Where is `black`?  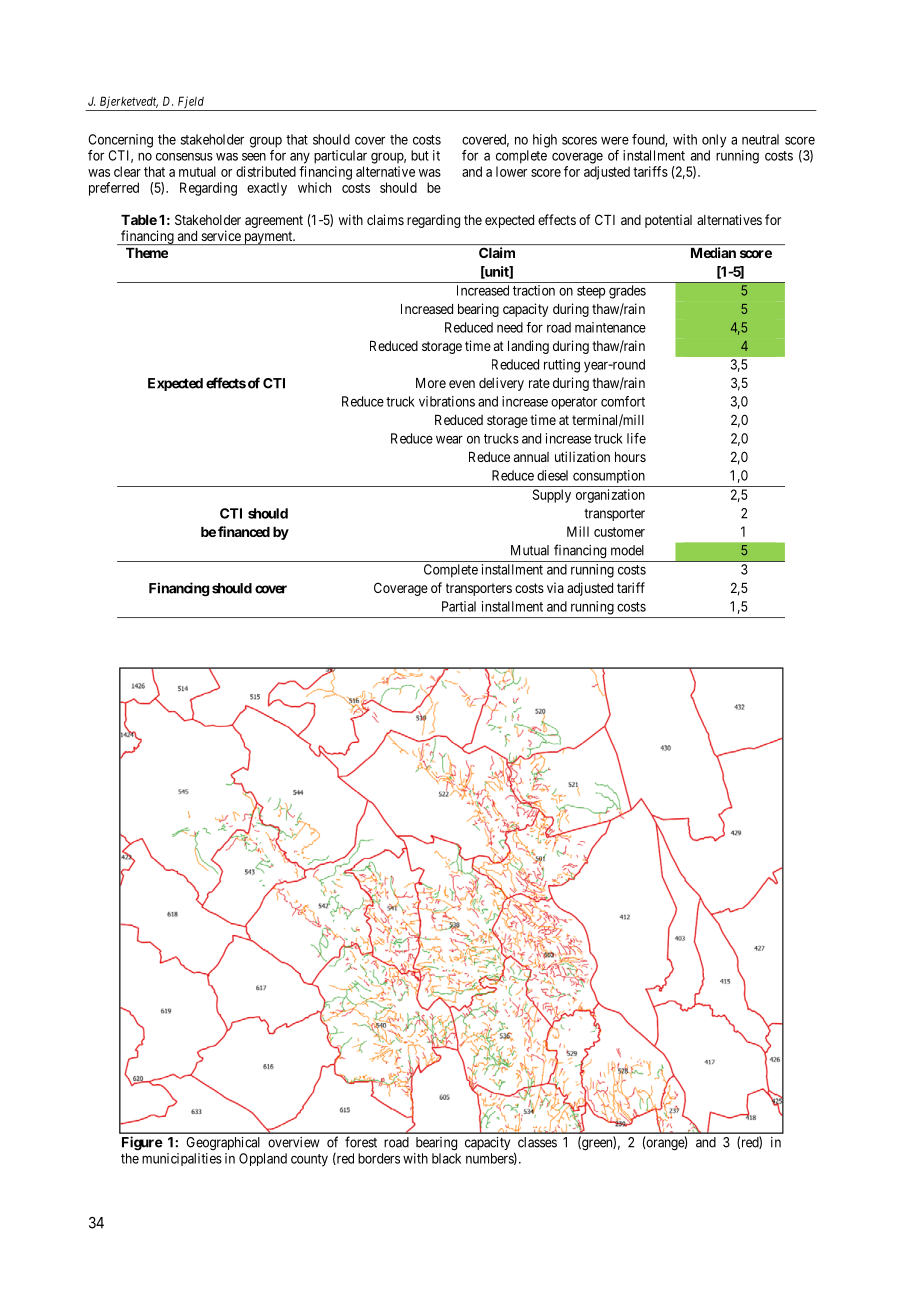 black is located at coordinates (446, 1158).
